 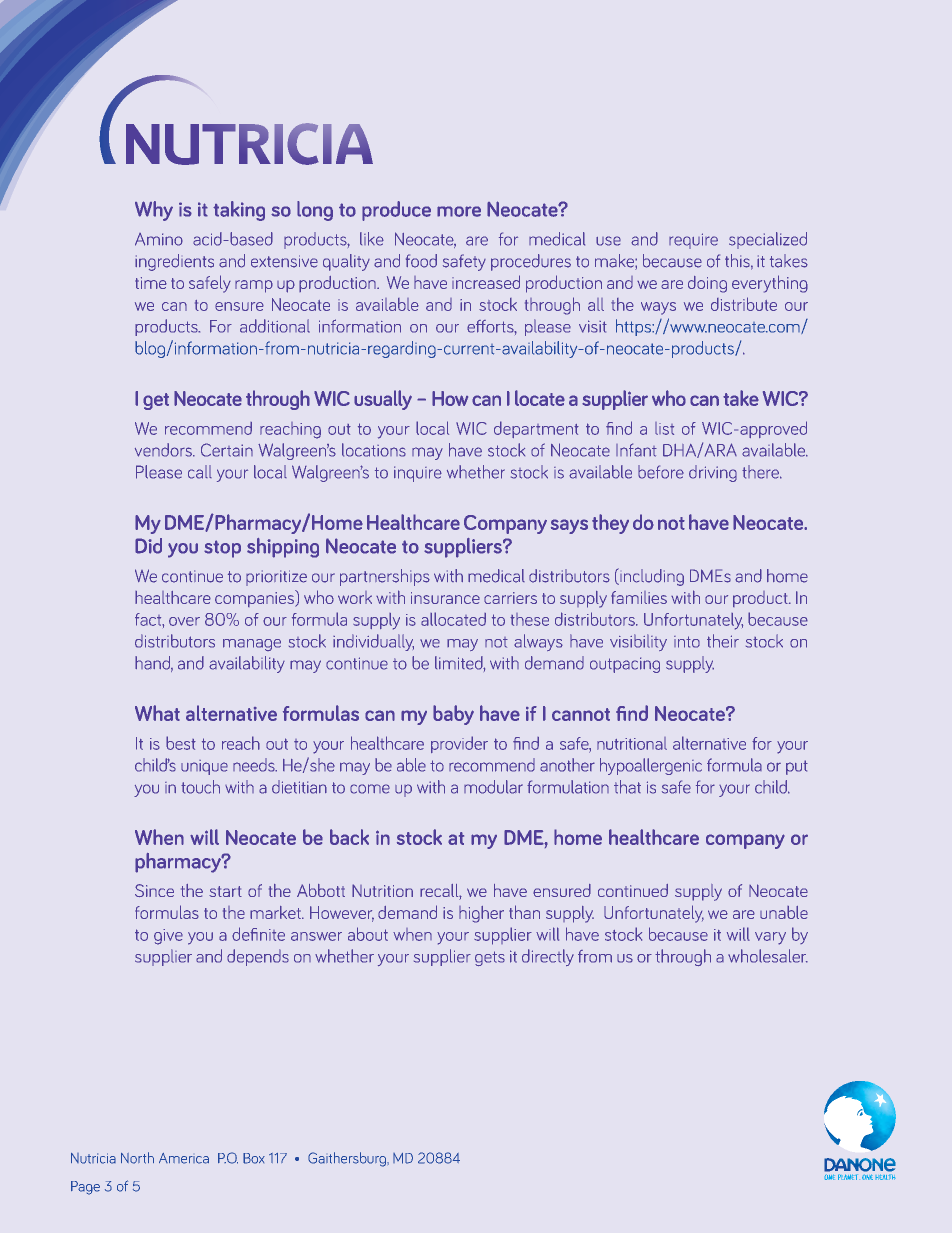 I want to click on require, so click(x=693, y=241).
